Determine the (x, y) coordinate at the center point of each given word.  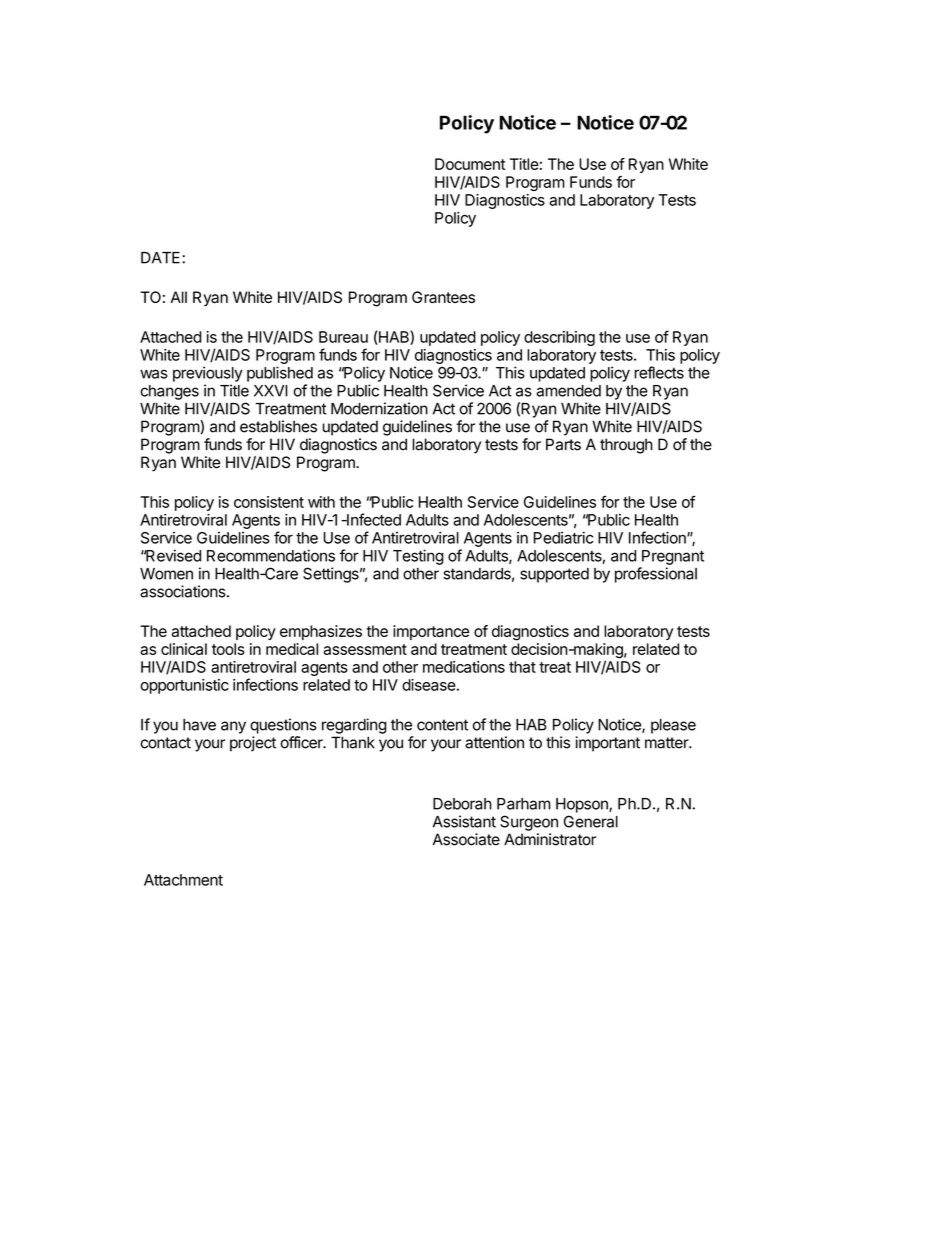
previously (208, 374)
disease (429, 685)
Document (470, 164)
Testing (418, 557)
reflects (659, 372)
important (607, 744)
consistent (269, 502)
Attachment (183, 880)
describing (559, 338)
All (179, 297)
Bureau (343, 337)
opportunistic (184, 686)
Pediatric (564, 537)
